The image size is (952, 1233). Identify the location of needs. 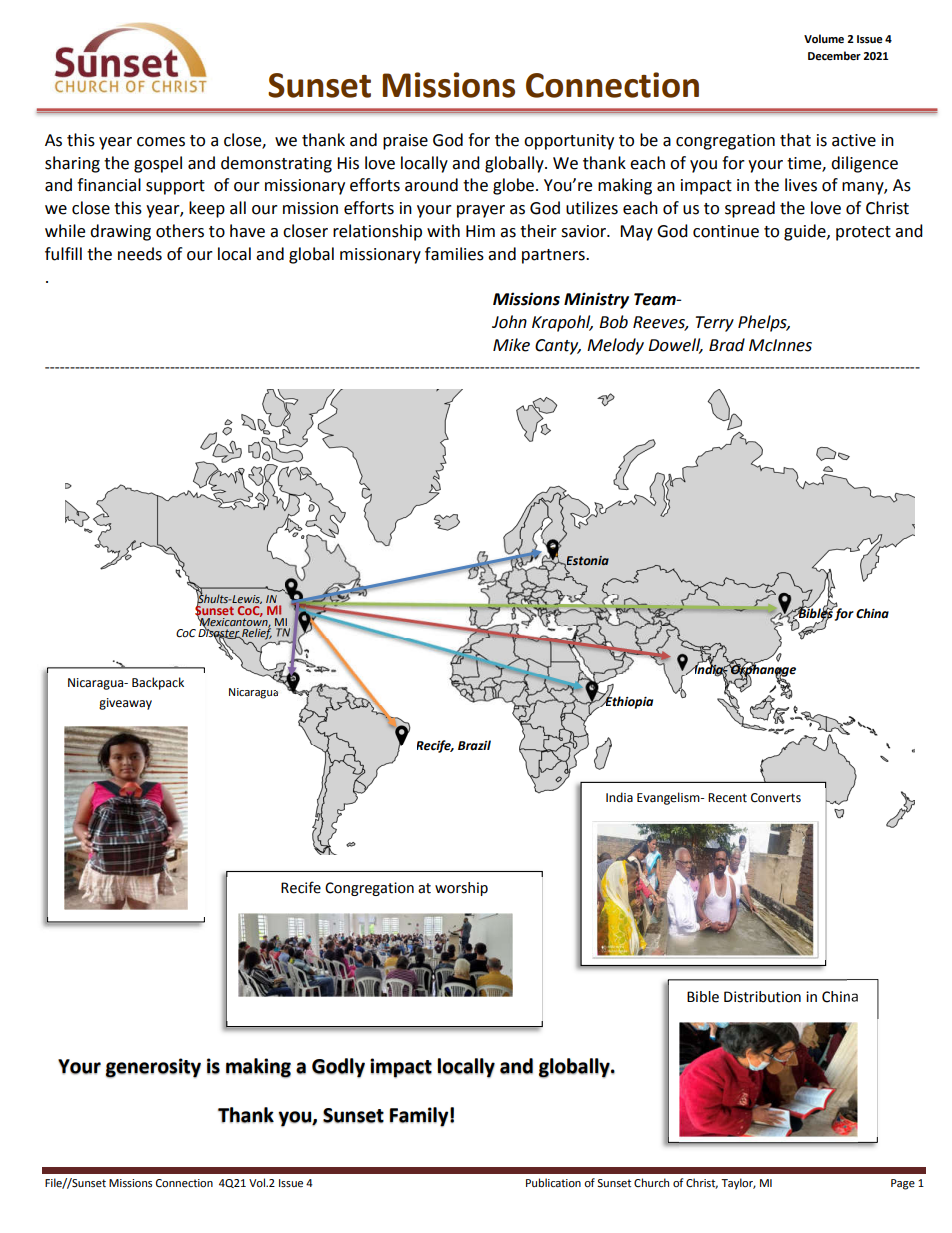
(140, 254).
